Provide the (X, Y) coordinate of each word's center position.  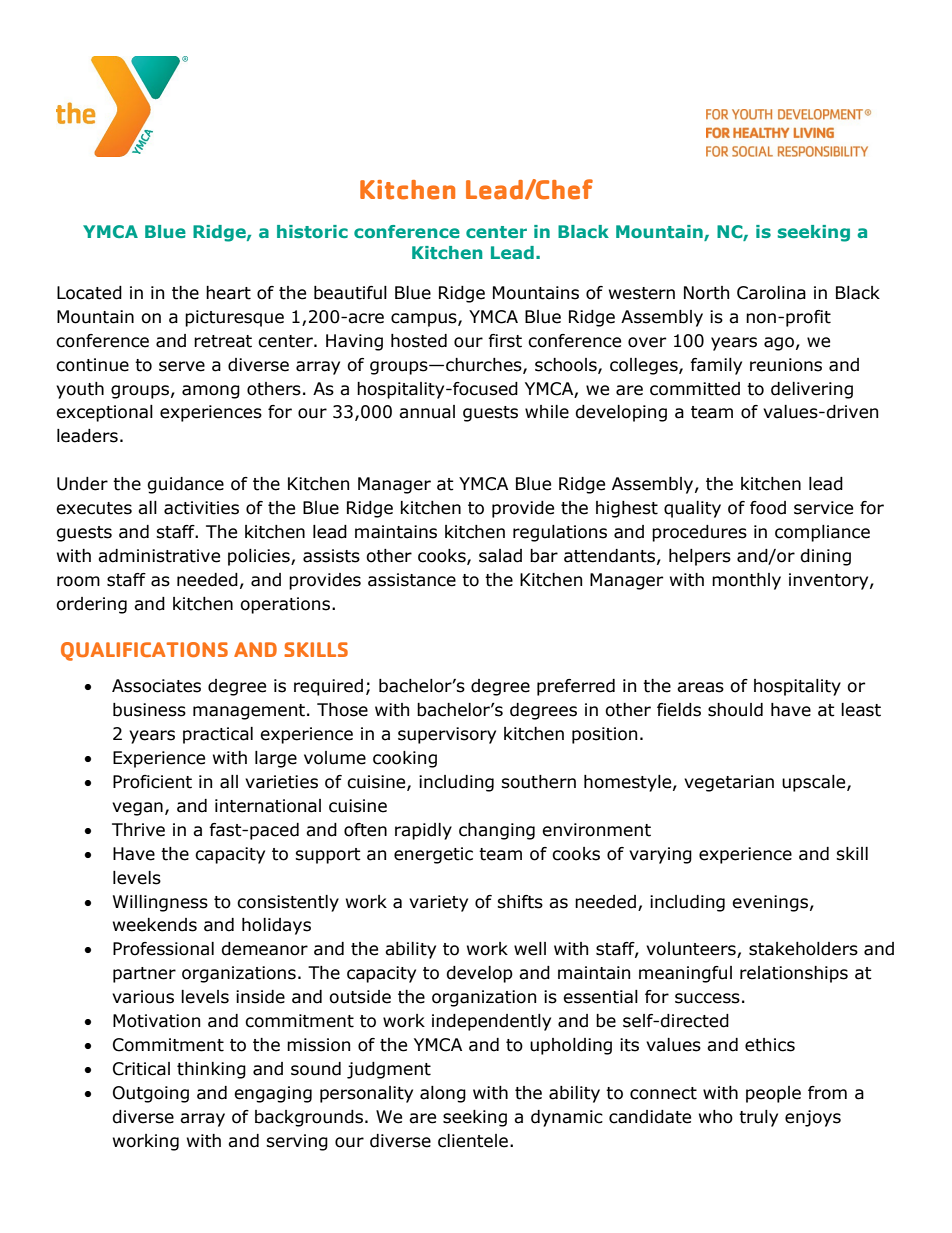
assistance (412, 580)
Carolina (771, 293)
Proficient (152, 782)
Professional (163, 949)
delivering (812, 390)
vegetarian (729, 783)
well (530, 949)
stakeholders (803, 949)
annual (427, 412)
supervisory (447, 735)
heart (228, 293)
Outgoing (151, 1094)
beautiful (350, 293)
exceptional (104, 413)
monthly (746, 581)
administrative (159, 556)
